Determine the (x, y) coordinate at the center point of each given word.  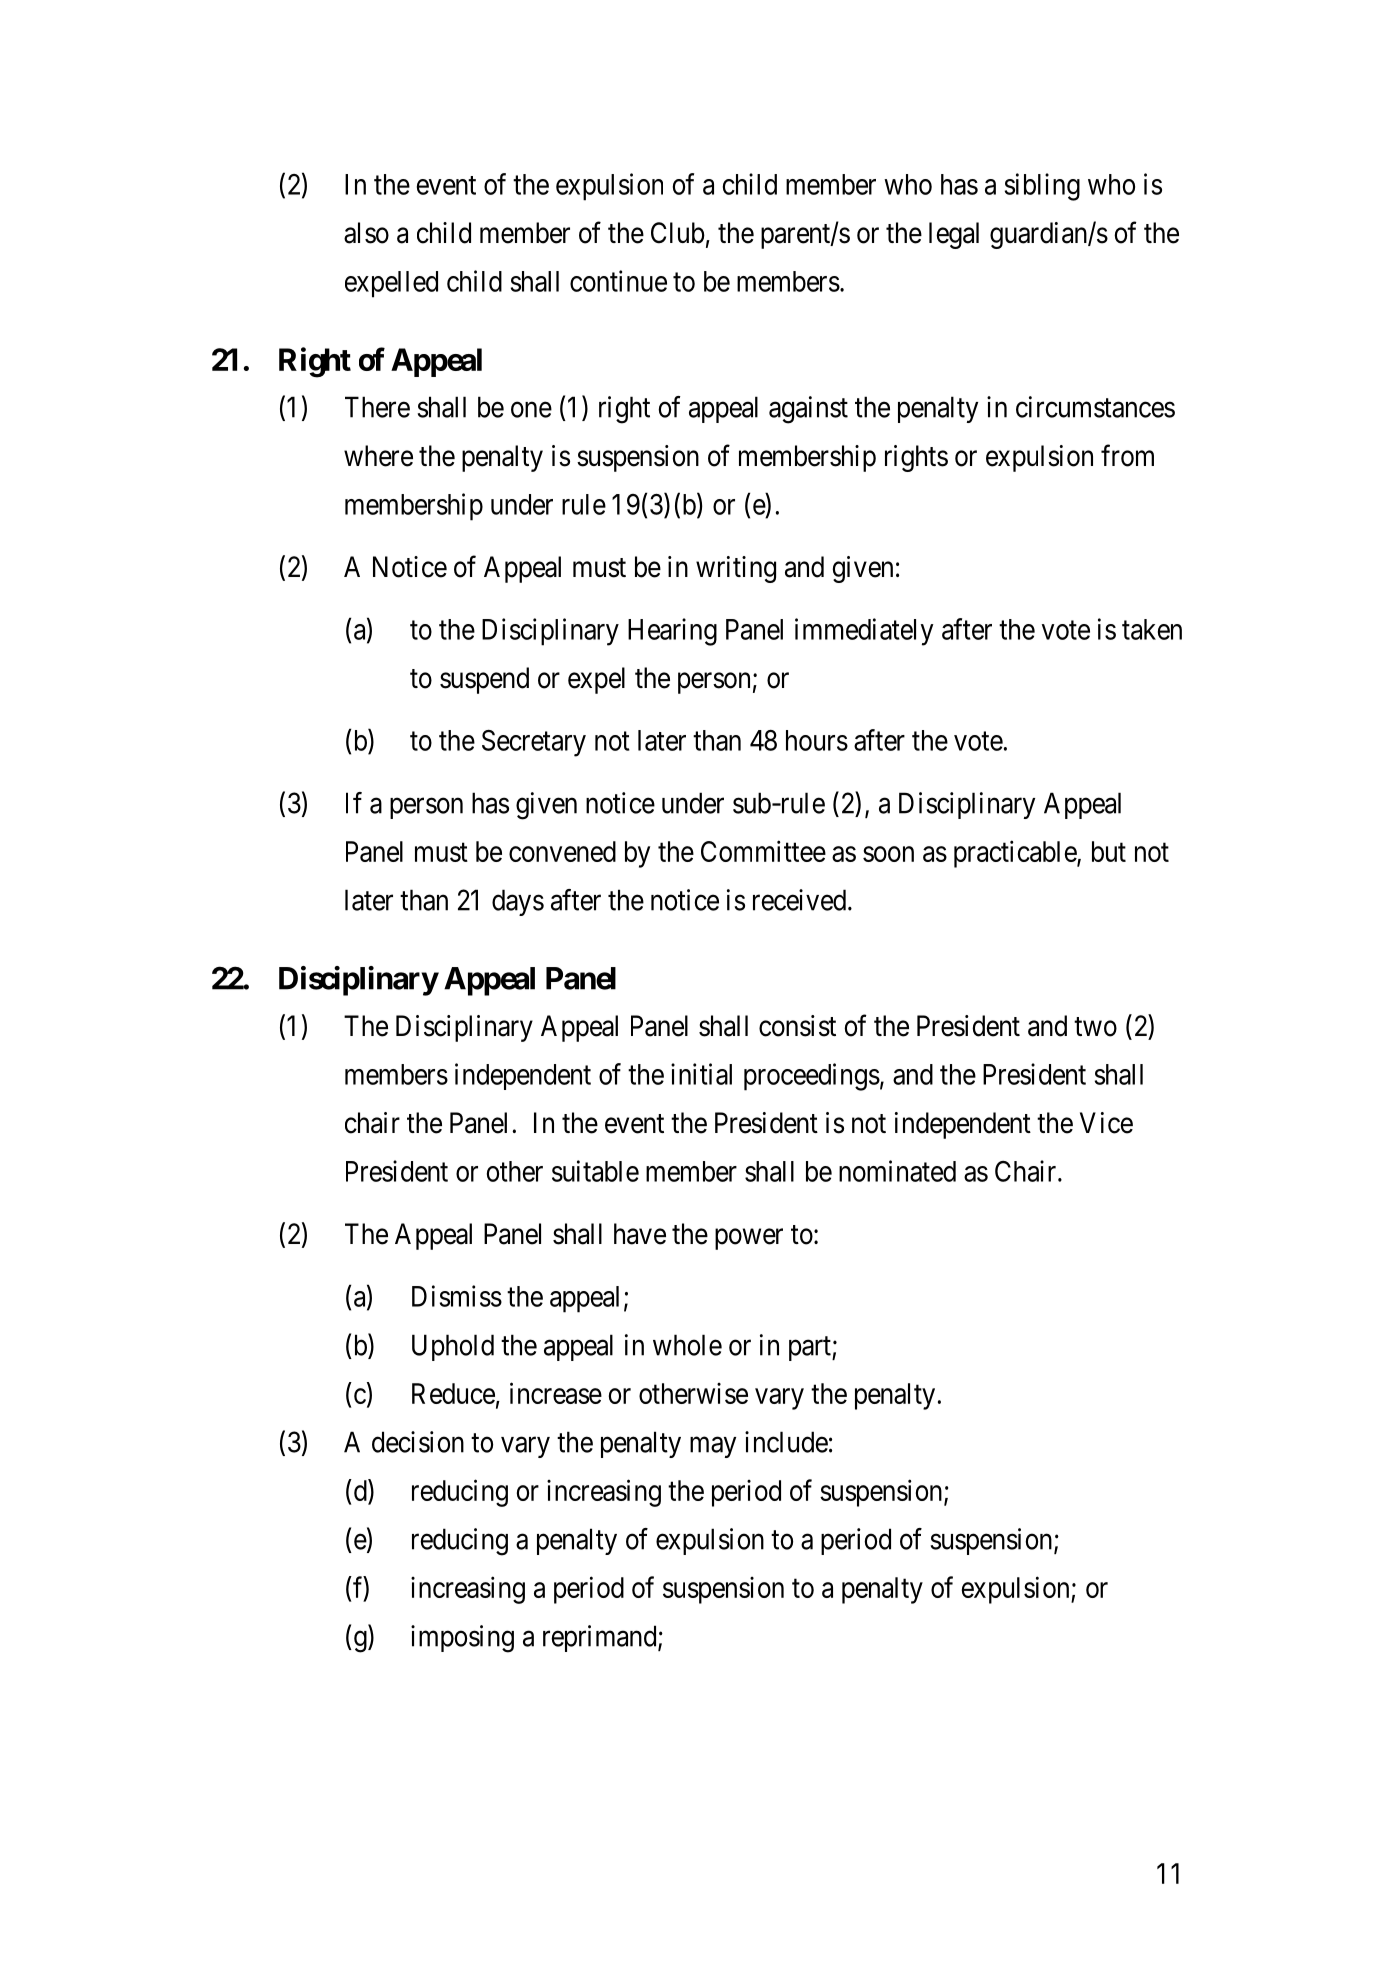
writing (736, 569)
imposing (462, 1639)
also (366, 233)
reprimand (601, 1638)
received (801, 900)
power (749, 1239)
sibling (1042, 187)
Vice (1106, 1123)
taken (1152, 629)
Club (678, 233)
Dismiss (457, 1296)
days (518, 902)
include (786, 1442)
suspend (484, 680)
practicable (1016, 854)
